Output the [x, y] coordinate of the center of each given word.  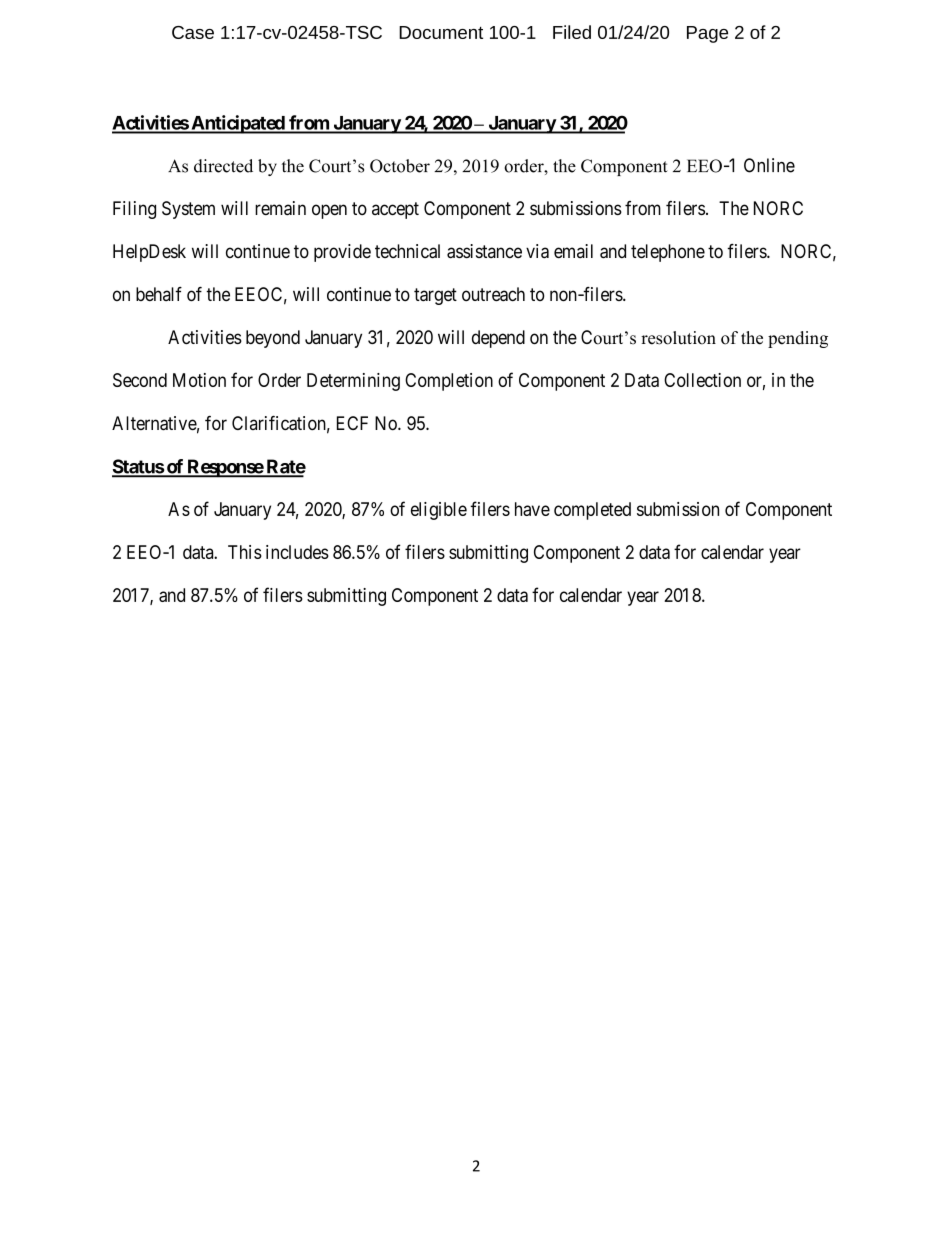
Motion [199, 380]
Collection [702, 380]
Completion [449, 382]
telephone [668, 253]
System [188, 210]
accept [395, 210]
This [245, 552]
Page [707, 34]
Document [441, 32]
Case [193, 32]
